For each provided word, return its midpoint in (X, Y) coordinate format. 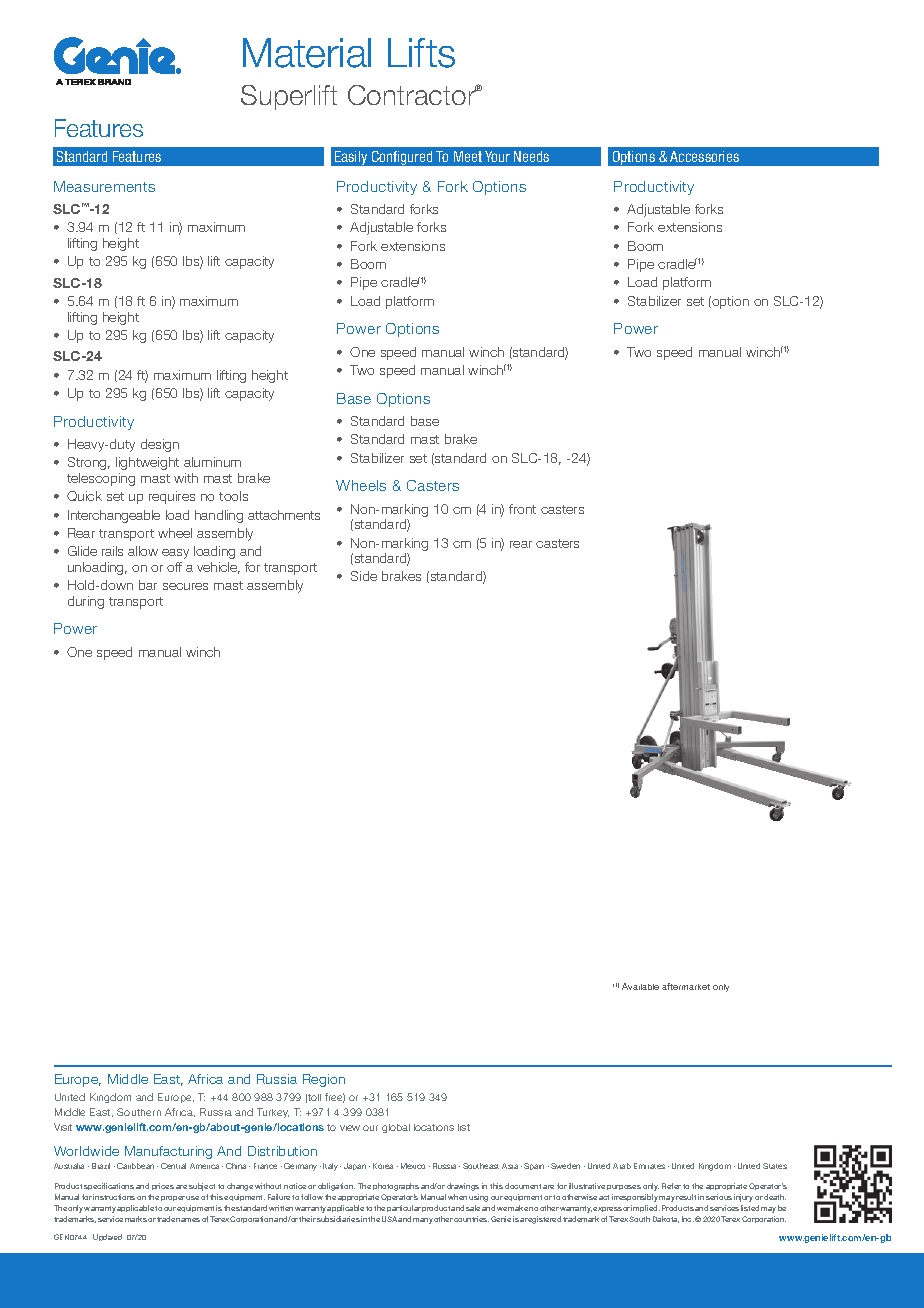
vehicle (218, 568)
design (160, 445)
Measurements (104, 186)
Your (497, 156)
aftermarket (686, 986)
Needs (531, 156)
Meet (468, 156)
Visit (63, 1127)
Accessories (704, 156)
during (86, 602)
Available (640, 986)
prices (163, 1186)
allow (143, 551)
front (522, 509)
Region (324, 1080)
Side (364, 576)
